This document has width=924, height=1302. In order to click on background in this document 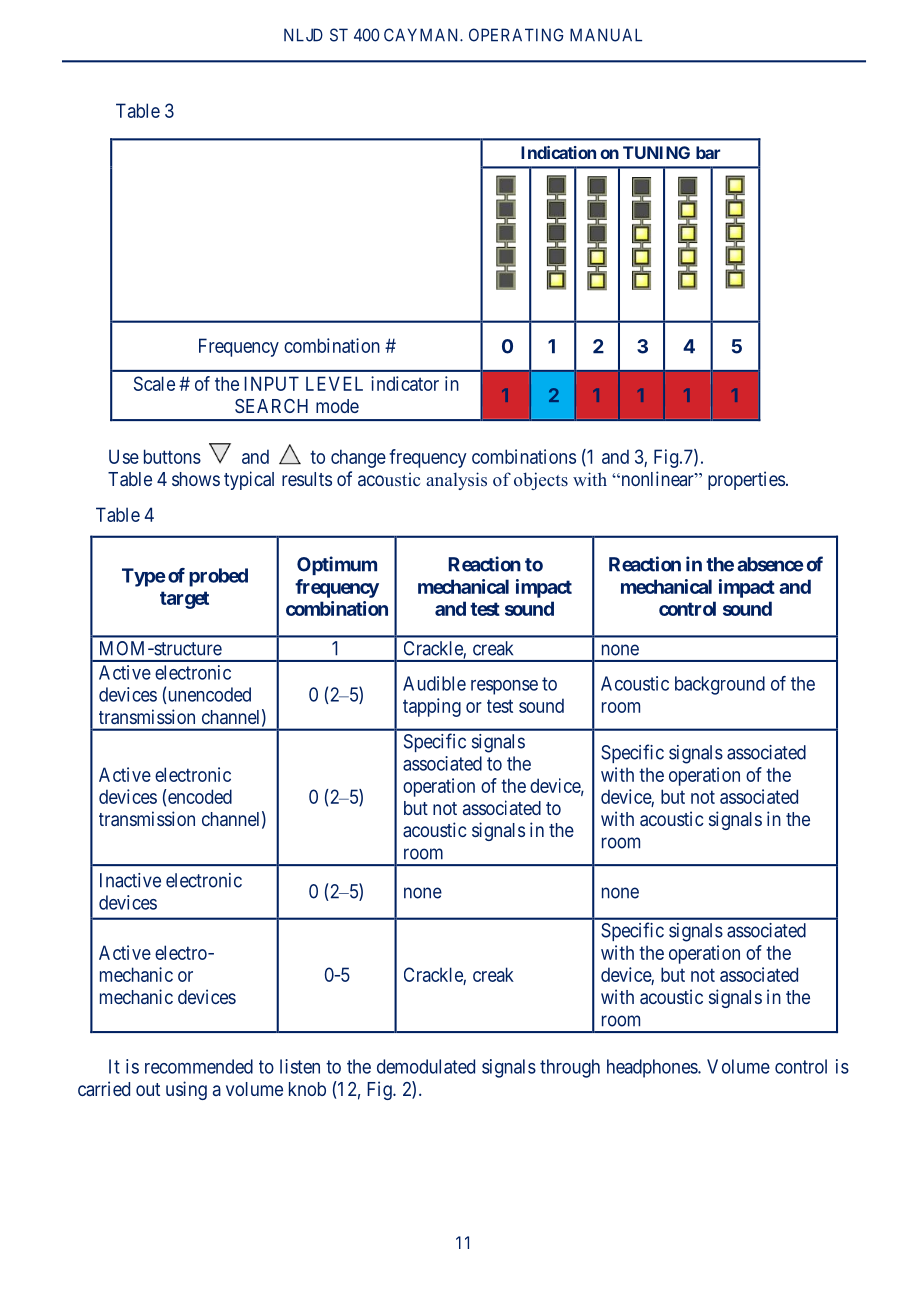, I will do `click(720, 685)`.
